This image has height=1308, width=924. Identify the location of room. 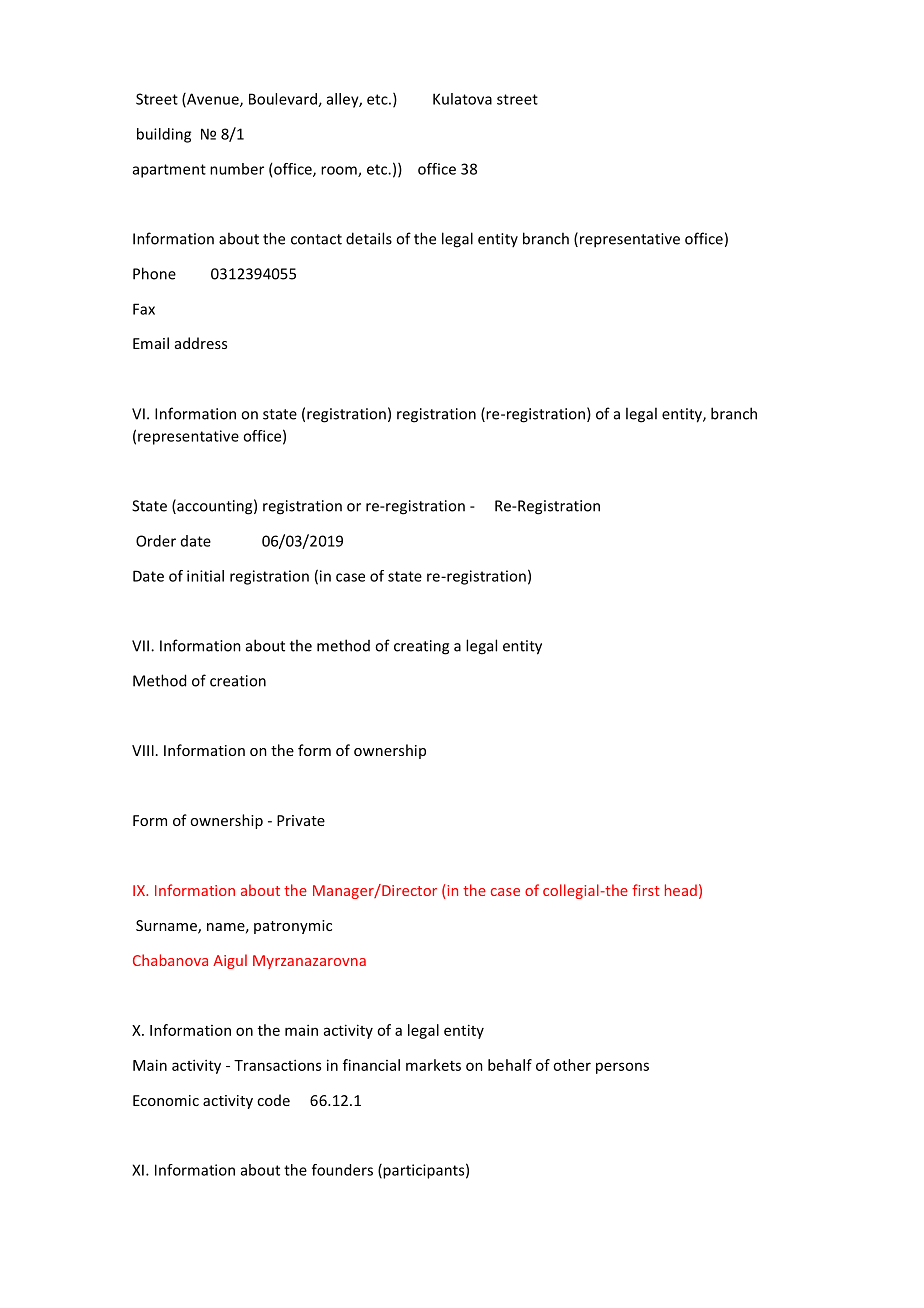
(340, 171).
